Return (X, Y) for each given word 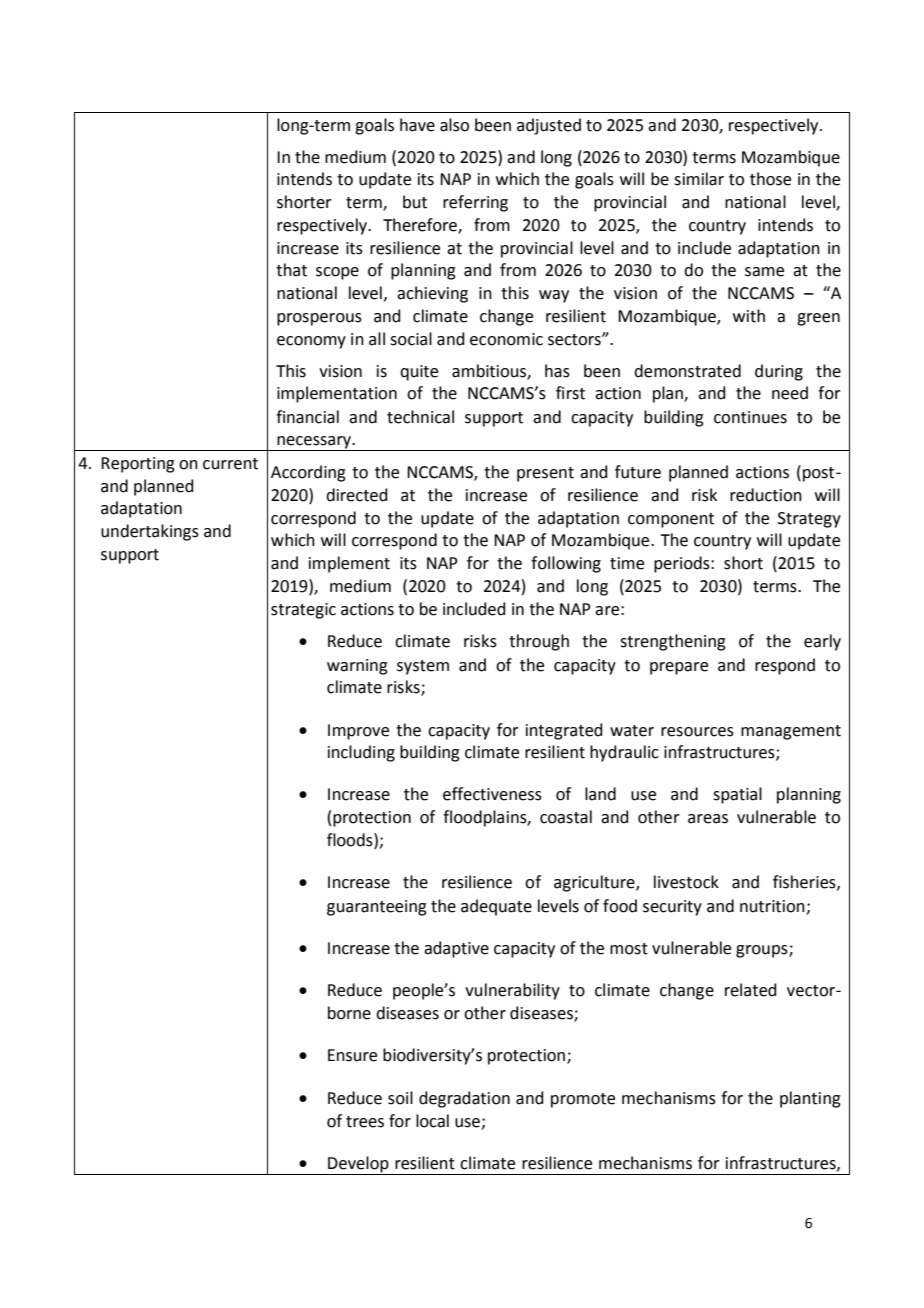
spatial (737, 795)
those (770, 179)
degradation (464, 1099)
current (230, 464)
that (291, 270)
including (361, 753)
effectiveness (492, 794)
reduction (766, 495)
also (454, 125)
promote (583, 1100)
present (545, 474)
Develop (358, 1165)
